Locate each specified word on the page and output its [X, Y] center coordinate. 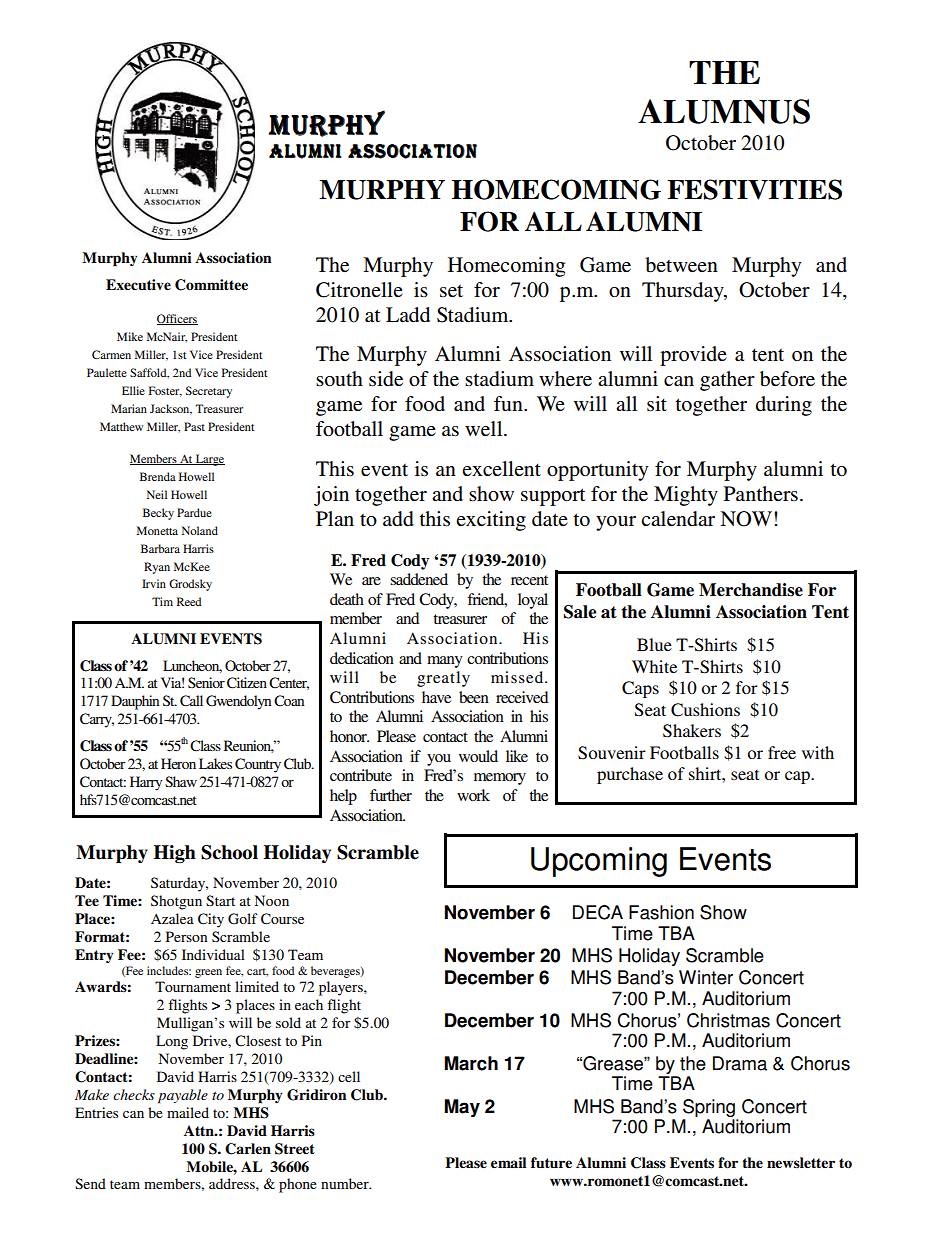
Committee [211, 285]
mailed [188, 1112]
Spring [709, 1108]
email [508, 1163]
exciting [491, 521]
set [451, 291]
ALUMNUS [724, 111]
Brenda [158, 476]
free [782, 752]
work [473, 795]
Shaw [181, 781]
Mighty [686, 496]
